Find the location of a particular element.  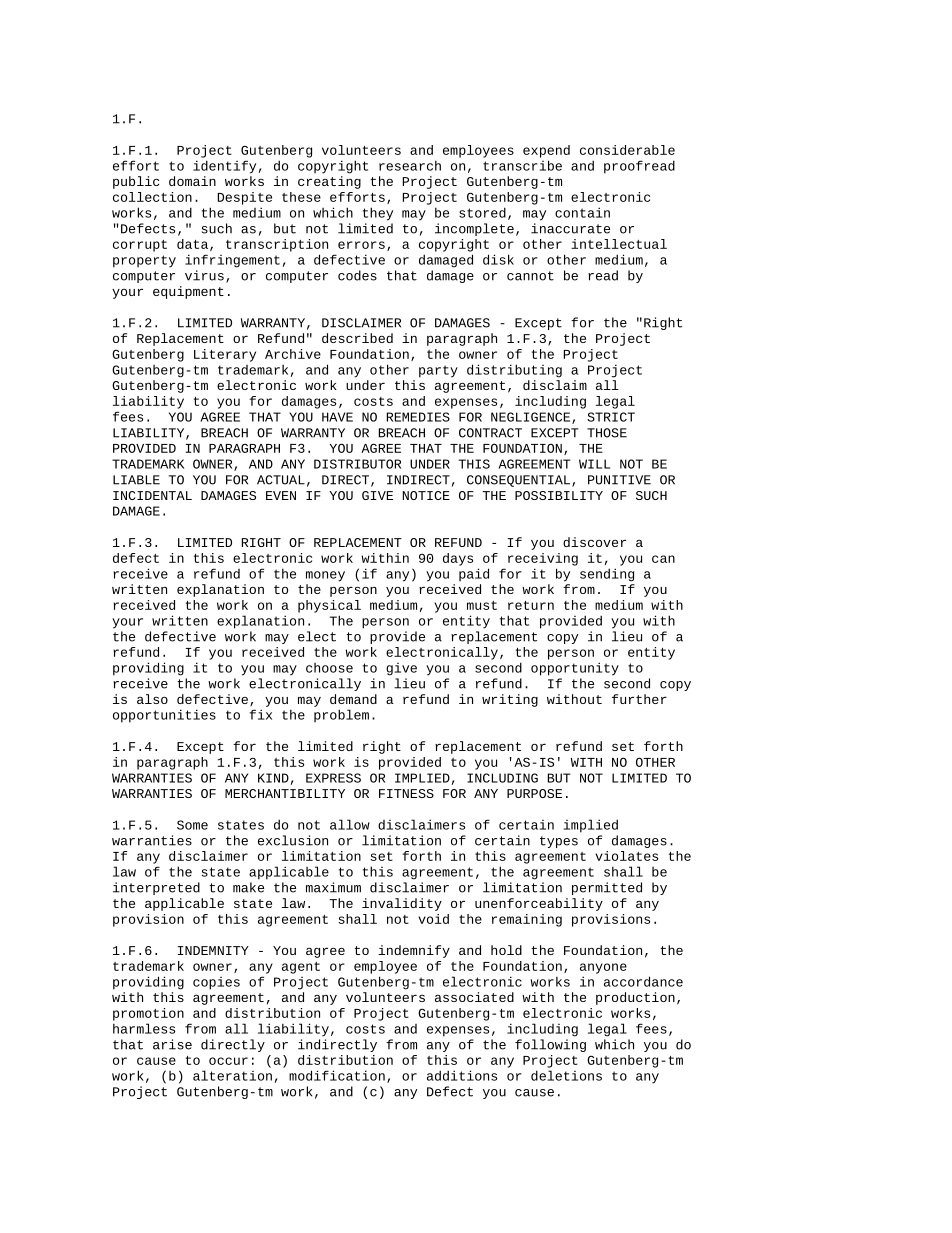

physical is located at coordinates (329, 606).
